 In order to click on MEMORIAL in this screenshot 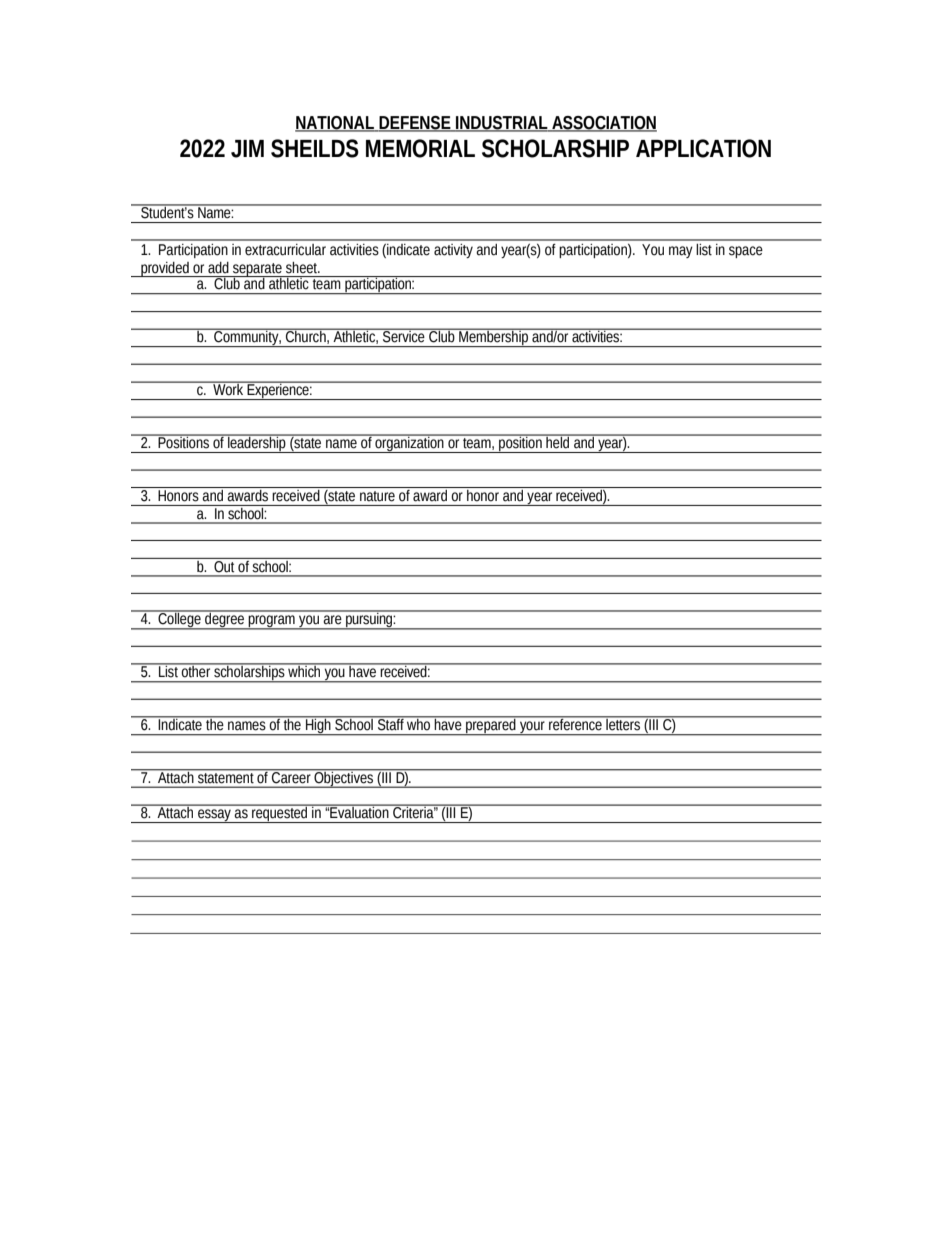, I will do `click(420, 148)`.
